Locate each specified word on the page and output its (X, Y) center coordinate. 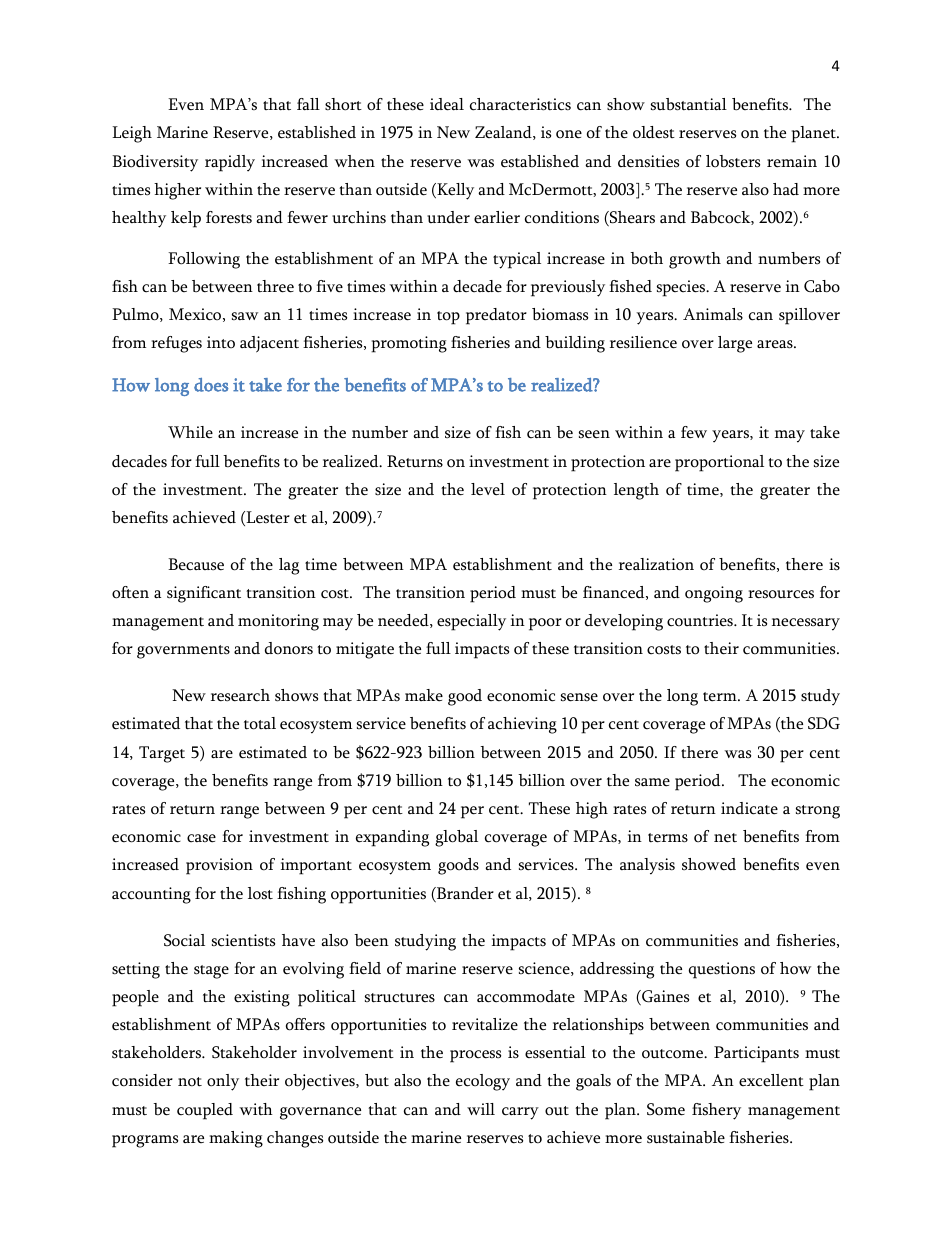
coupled (205, 1111)
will (481, 1109)
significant (204, 594)
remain (792, 161)
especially (471, 622)
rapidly (230, 163)
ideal (447, 104)
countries (701, 620)
